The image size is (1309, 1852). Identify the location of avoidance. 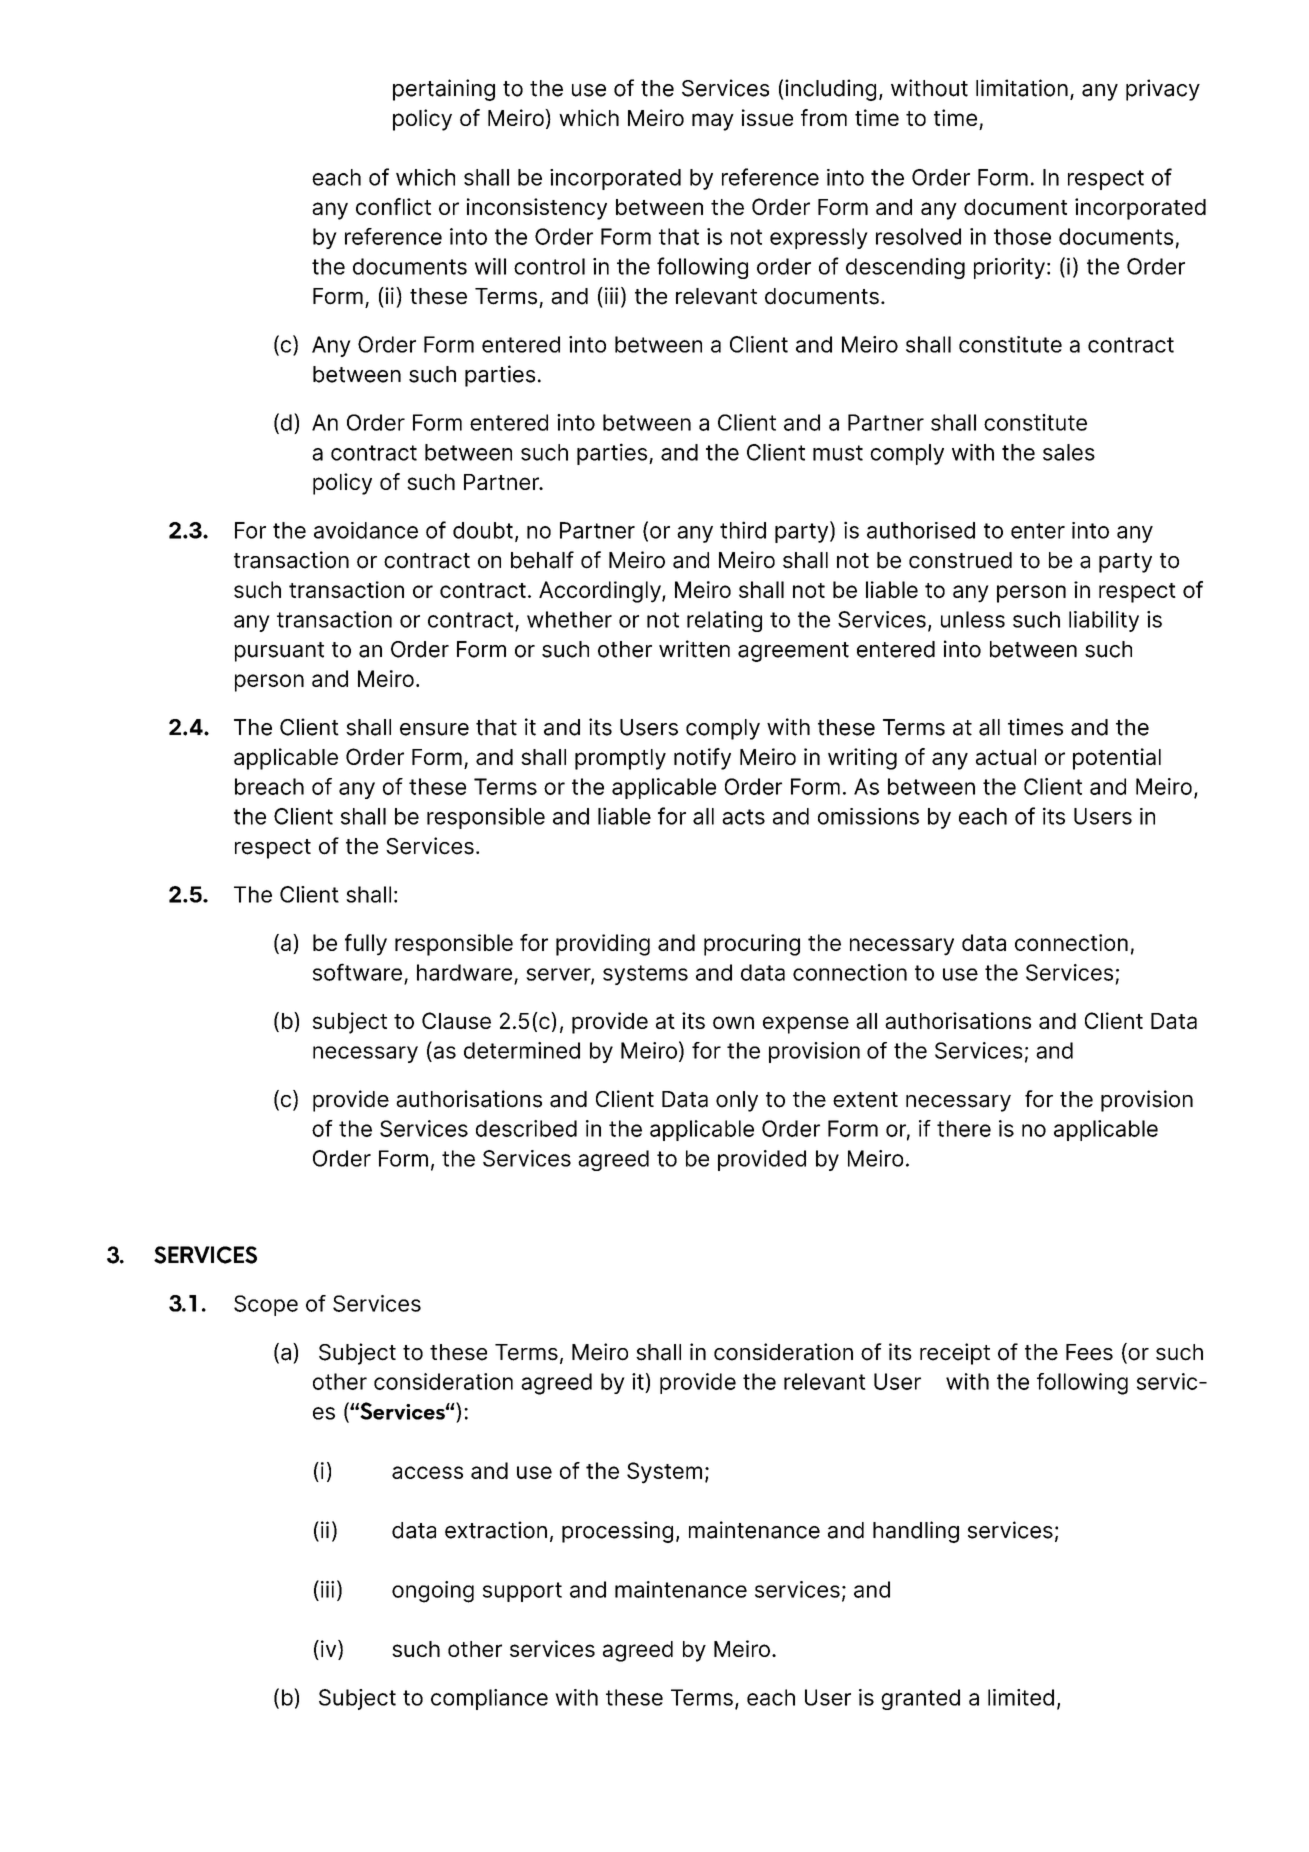
(366, 530).
